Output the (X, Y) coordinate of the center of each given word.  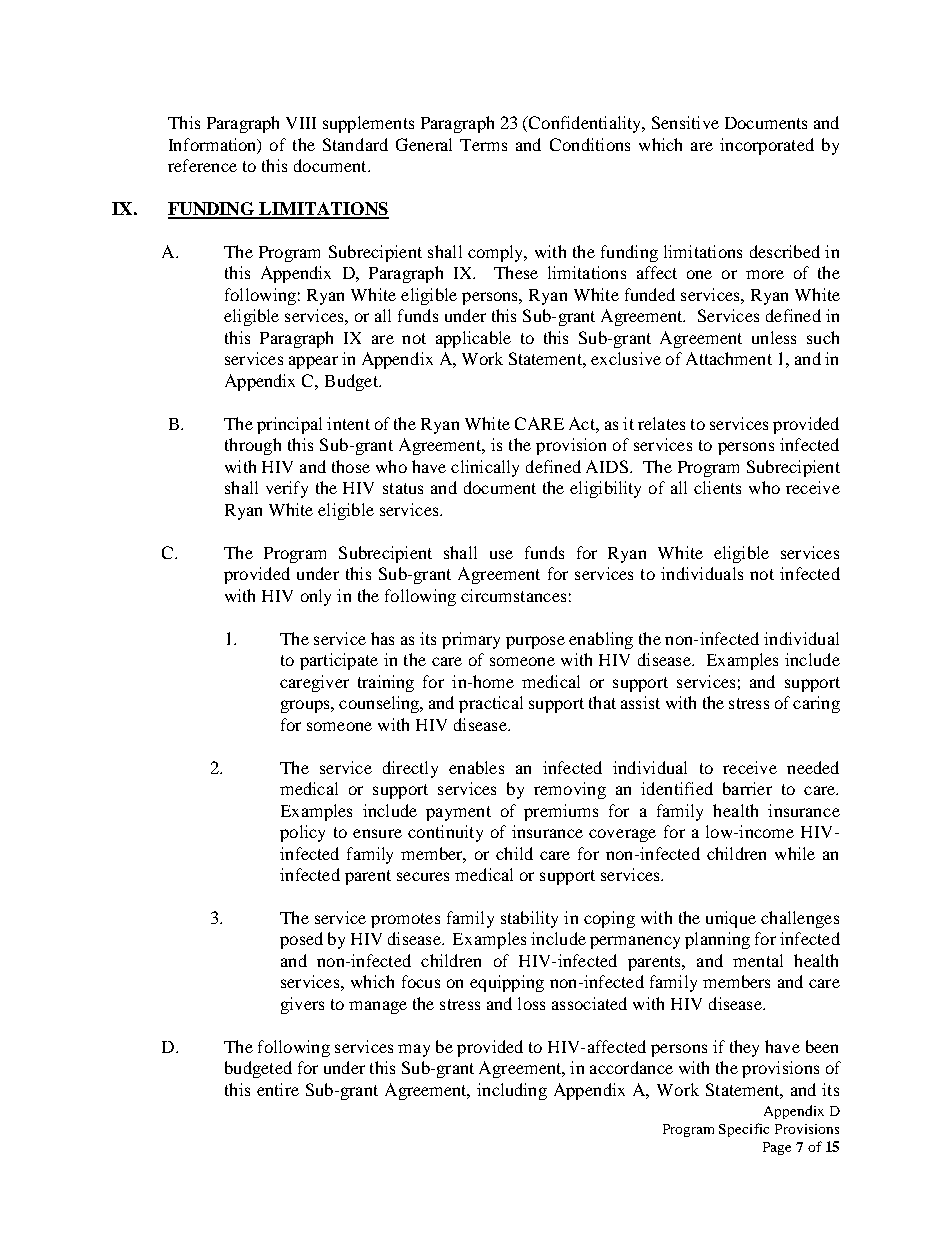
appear (313, 362)
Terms (483, 145)
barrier (747, 788)
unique (731, 919)
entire (278, 1089)
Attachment (729, 358)
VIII (301, 123)
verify (287, 489)
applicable (473, 339)
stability (529, 919)
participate (339, 661)
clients (717, 487)
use (501, 554)
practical (491, 704)
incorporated (767, 146)
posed (301, 940)
